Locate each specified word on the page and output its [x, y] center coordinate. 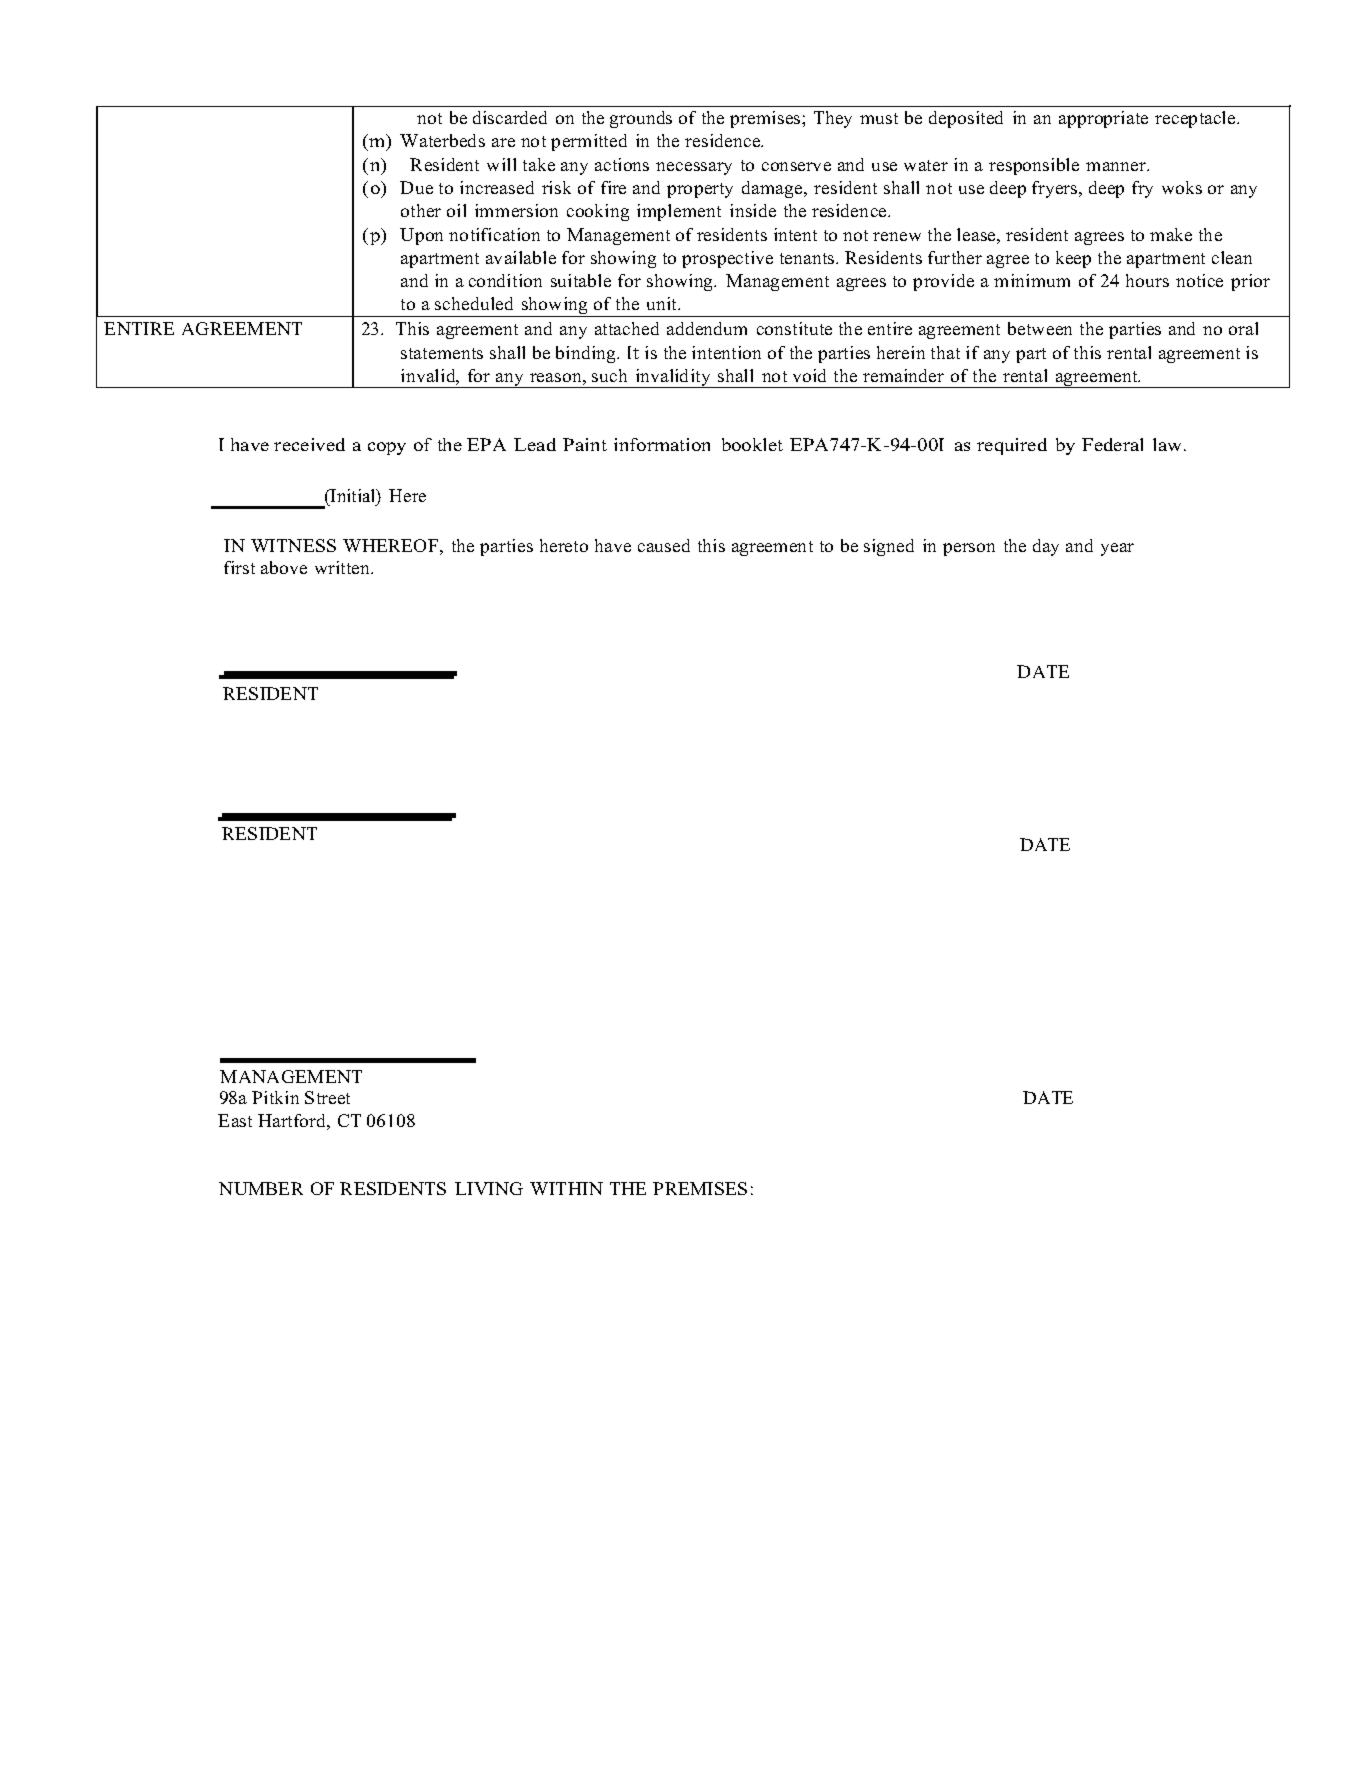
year [1117, 549]
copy [387, 448]
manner [1117, 166]
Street [327, 1097]
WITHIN [566, 1188]
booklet [752, 444]
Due [416, 187]
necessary [694, 168]
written [344, 567]
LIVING [489, 1188]
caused [664, 545]
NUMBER [261, 1188]
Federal [1112, 444]
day [1046, 547]
